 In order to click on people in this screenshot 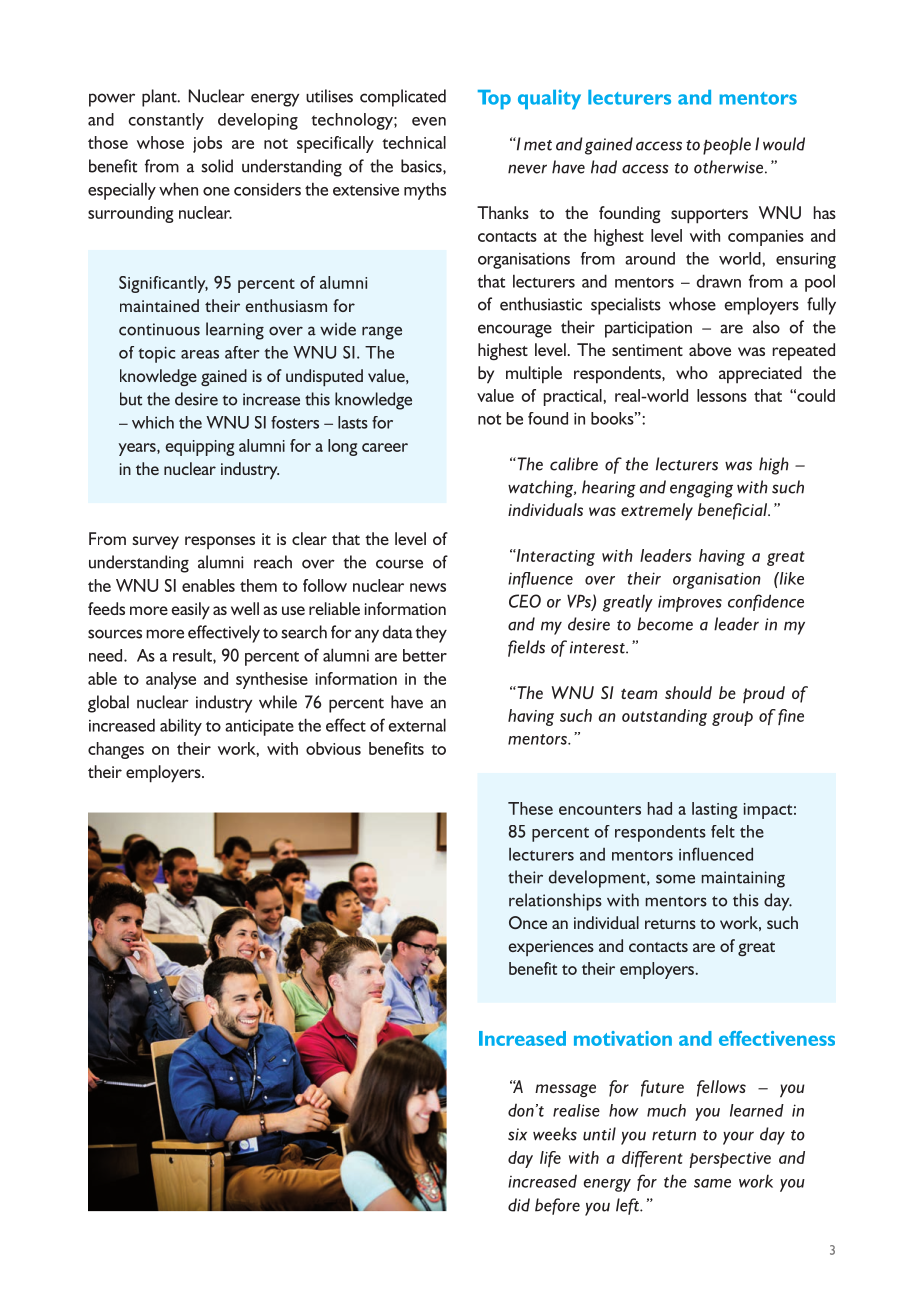, I will do `click(727, 146)`.
